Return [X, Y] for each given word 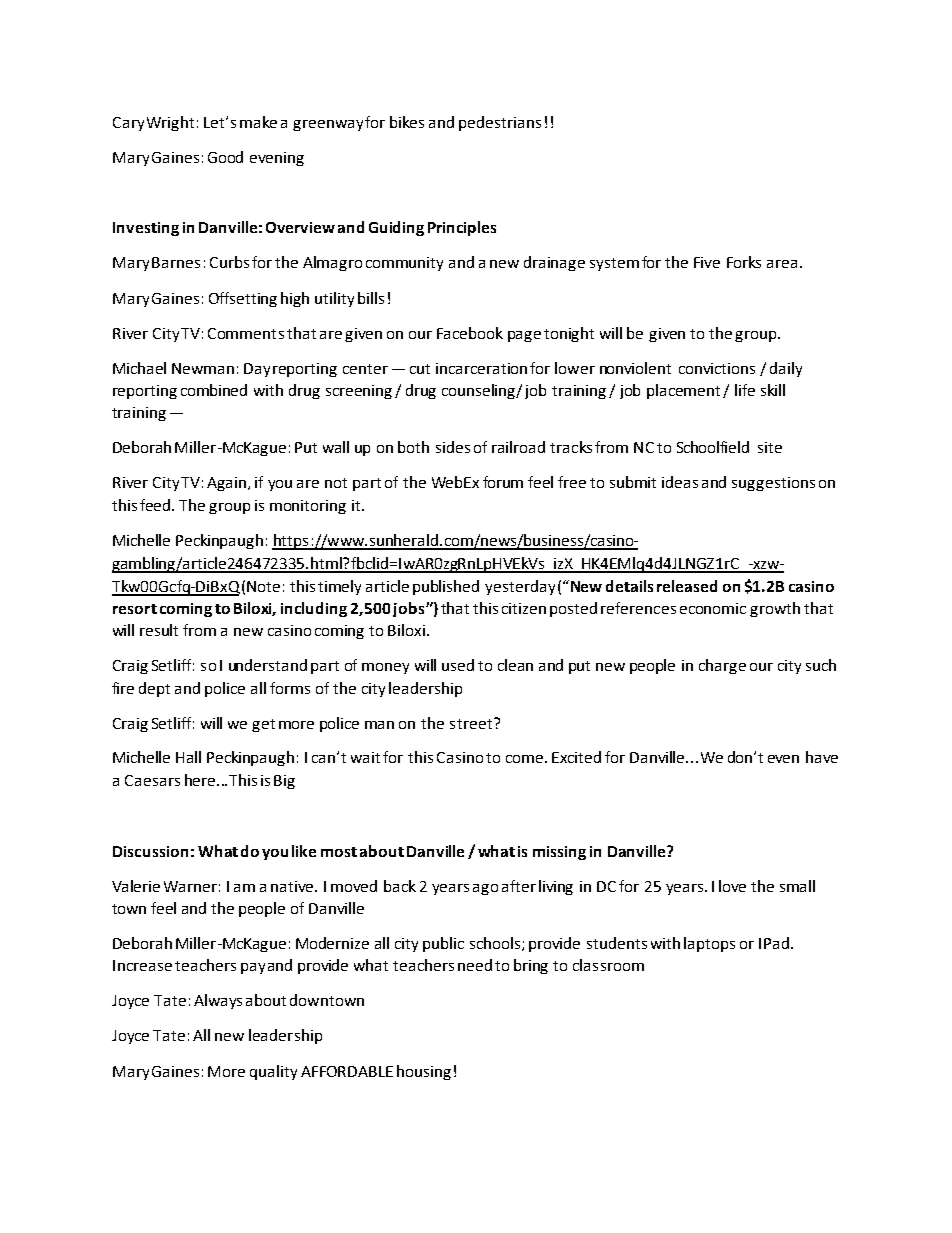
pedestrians [500, 123]
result [159, 630]
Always [218, 1001]
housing [424, 1072]
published [446, 587]
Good [225, 157]
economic [713, 608]
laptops [709, 944]
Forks [744, 262]
